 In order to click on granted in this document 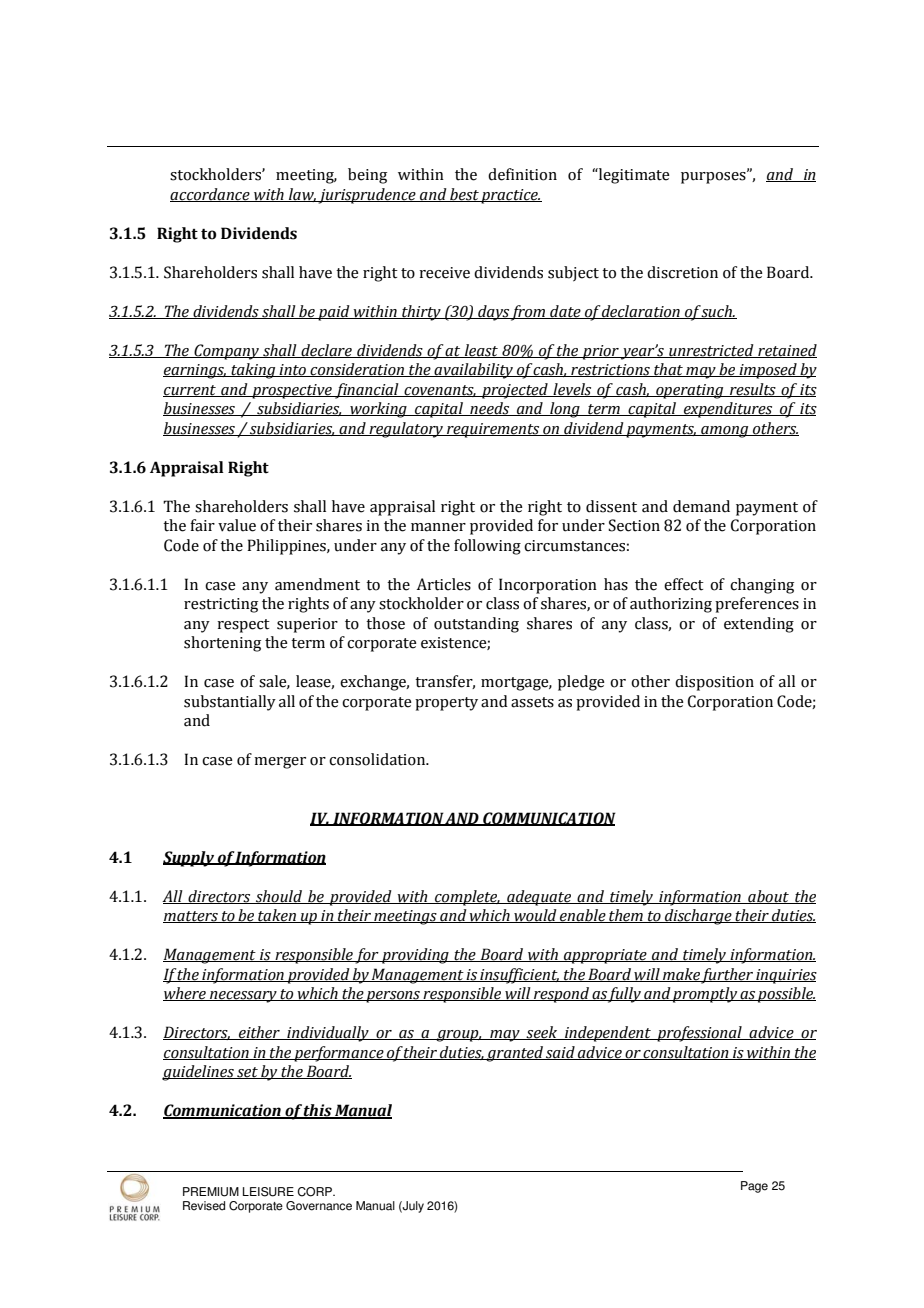, I will do `click(515, 1054)`.
